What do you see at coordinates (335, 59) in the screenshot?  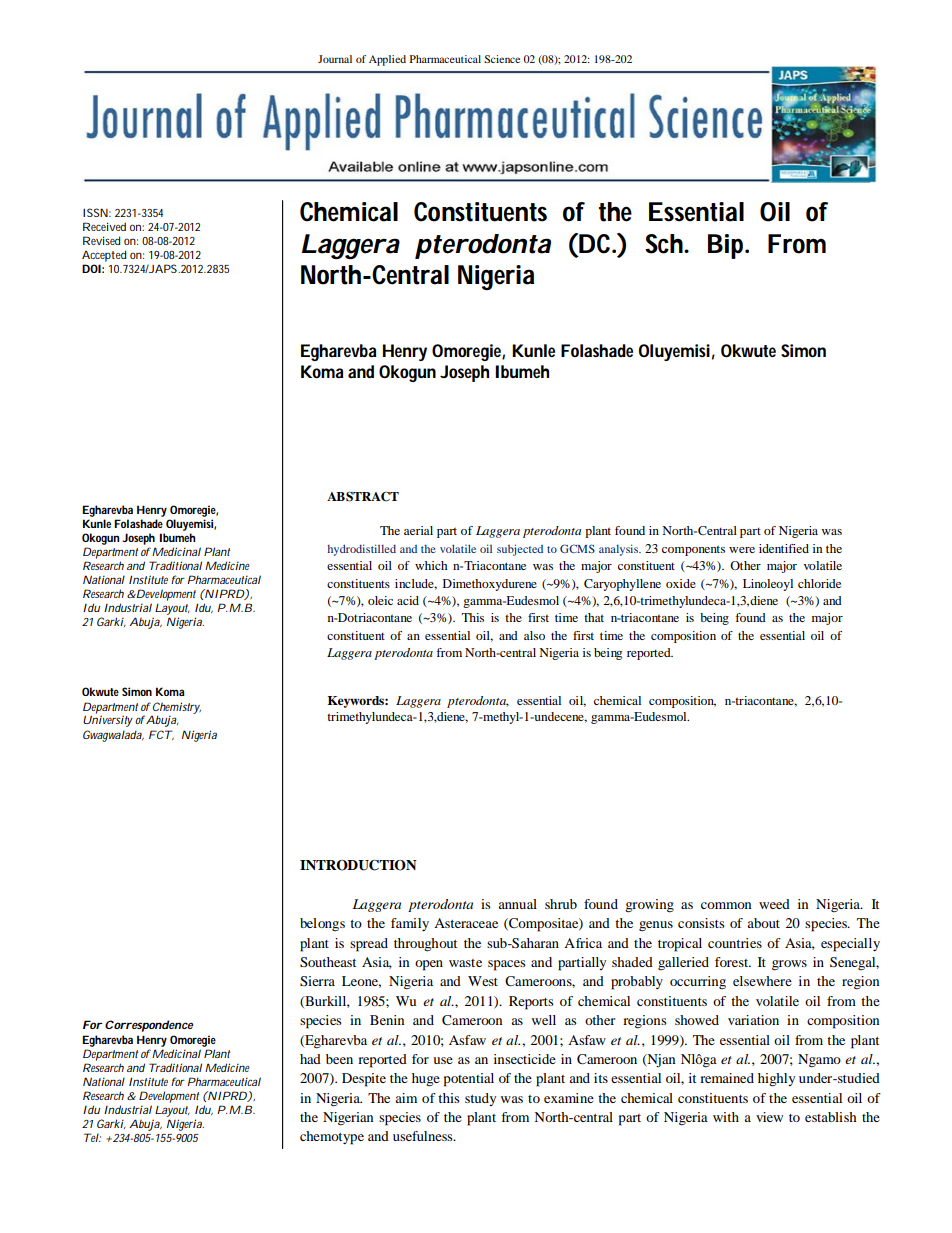 I see `Journal` at bounding box center [335, 59].
